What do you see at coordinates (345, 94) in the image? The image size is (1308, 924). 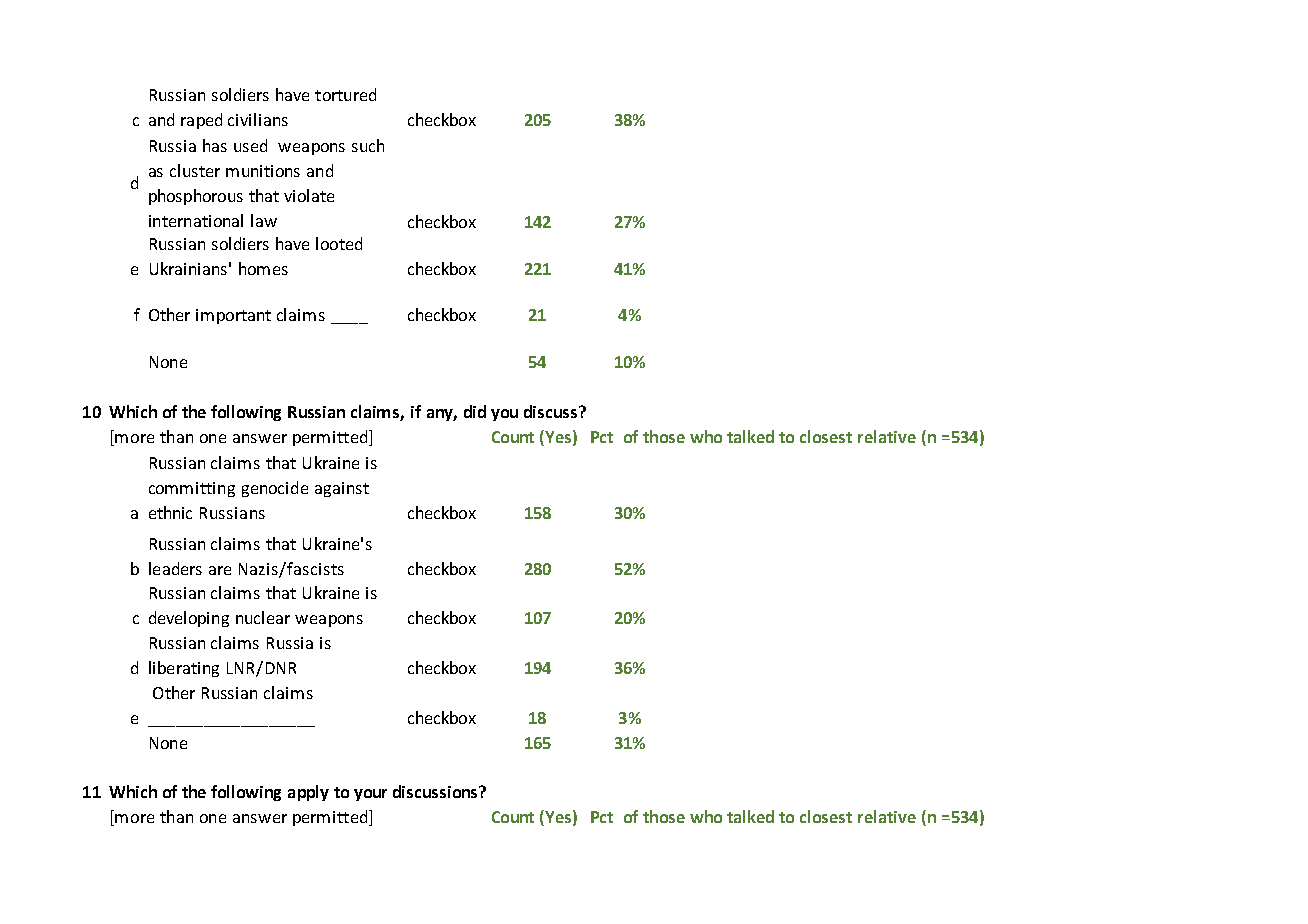 I see `tortured` at bounding box center [345, 94].
